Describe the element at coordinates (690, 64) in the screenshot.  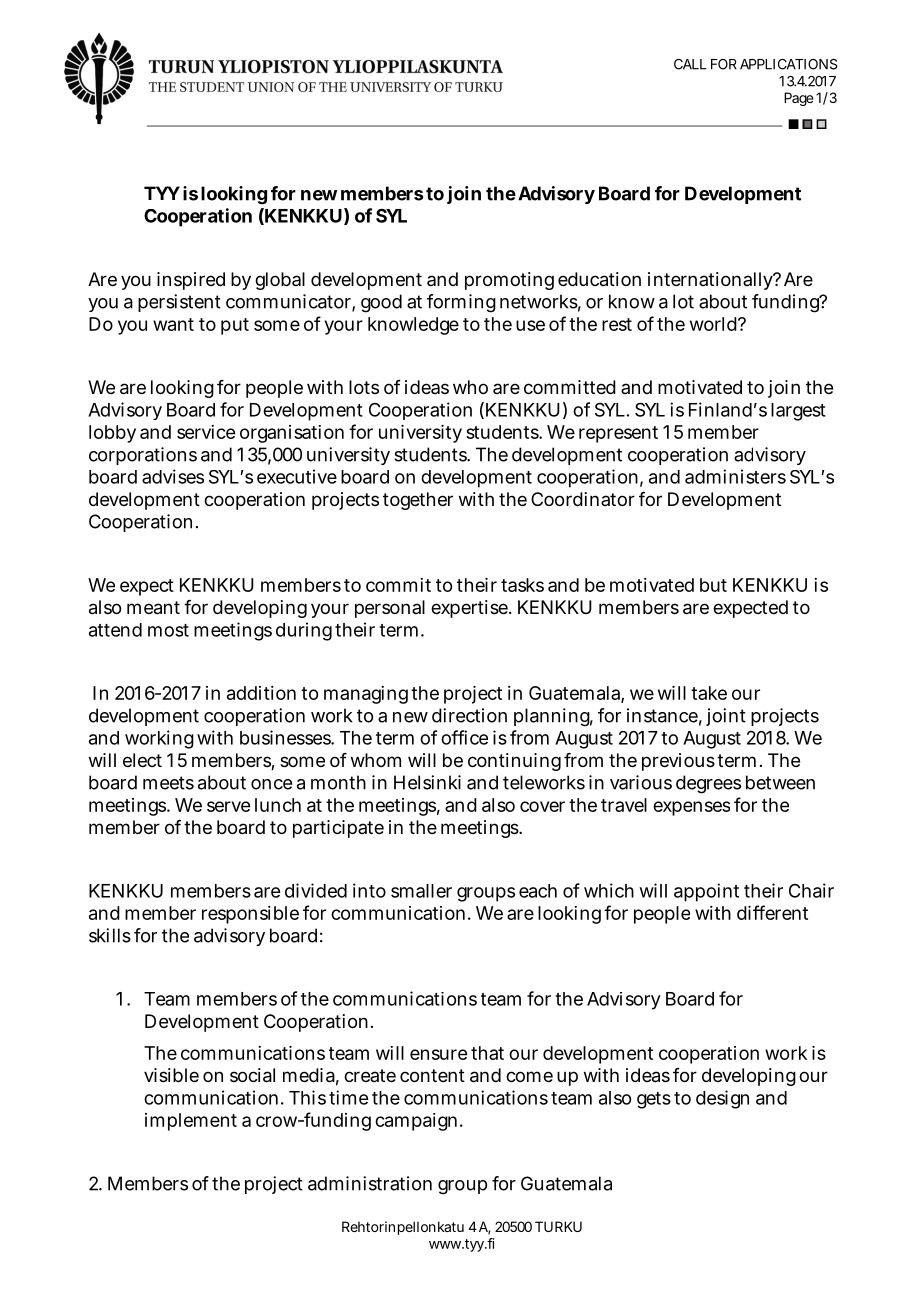
I see `CALL` at that location.
